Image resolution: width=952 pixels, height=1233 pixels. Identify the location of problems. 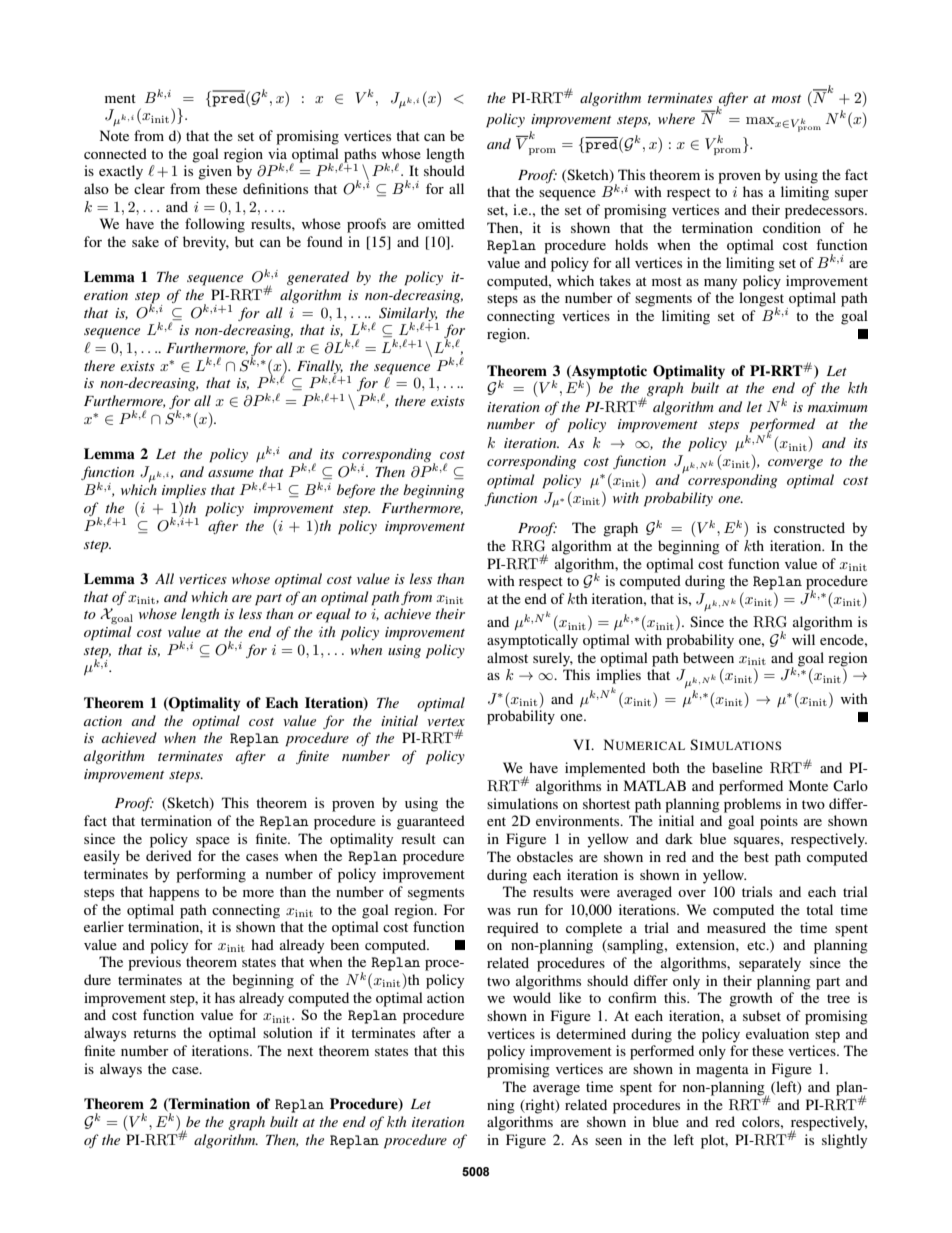
(752, 805).
